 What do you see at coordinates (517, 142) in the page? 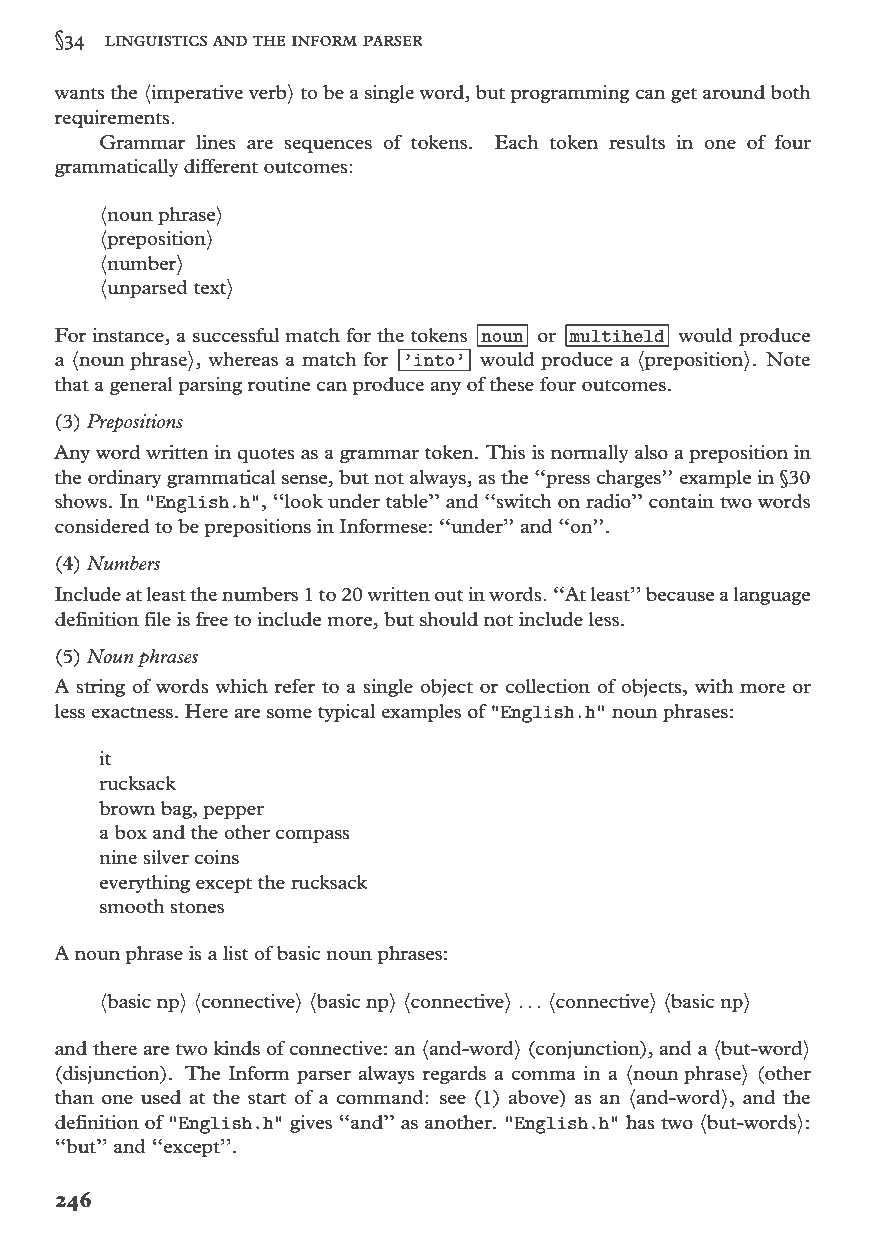
I see `Each` at bounding box center [517, 142].
